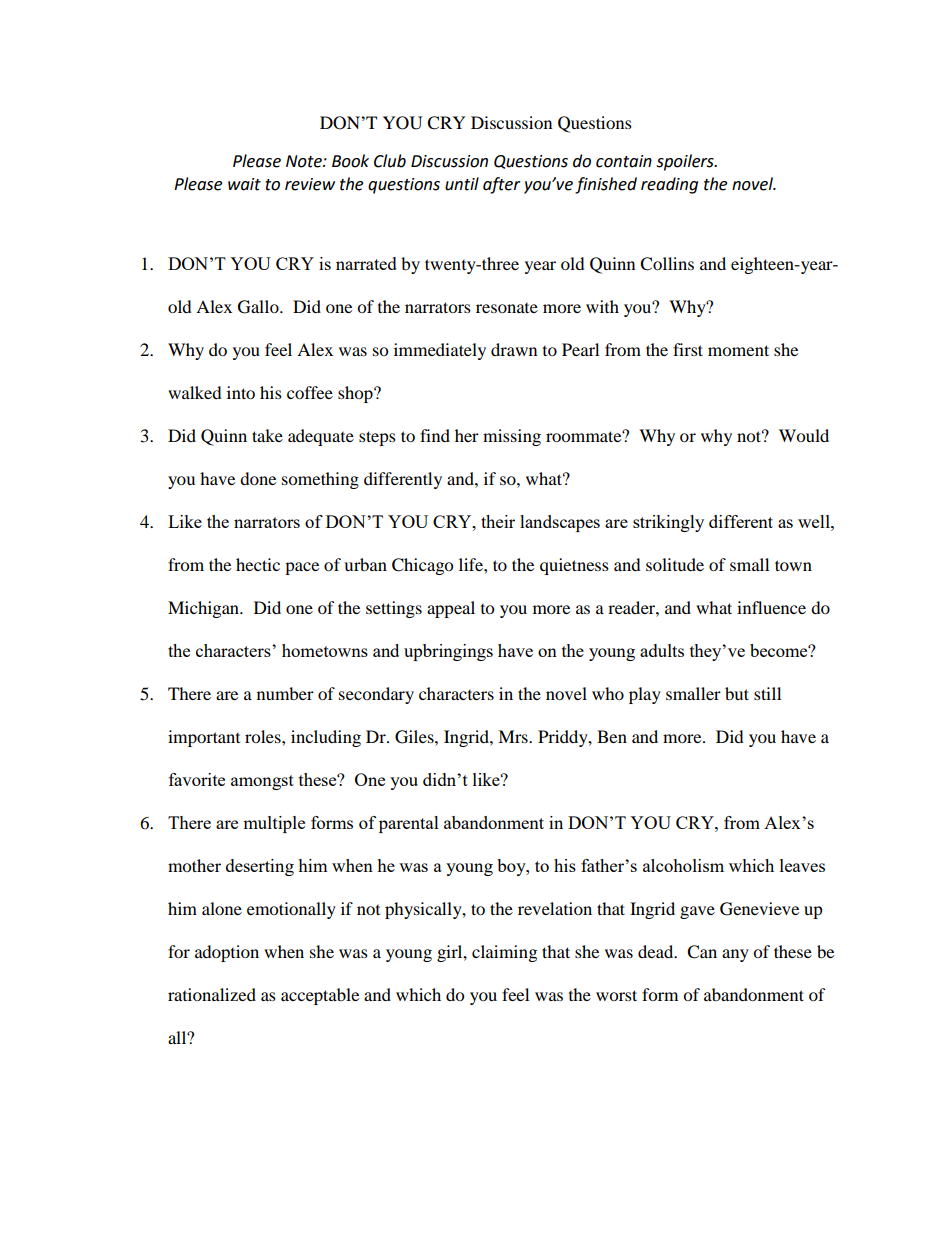 The image size is (952, 1233). Describe the element at coordinates (686, 162) in the image. I see `spoilers` at that location.
